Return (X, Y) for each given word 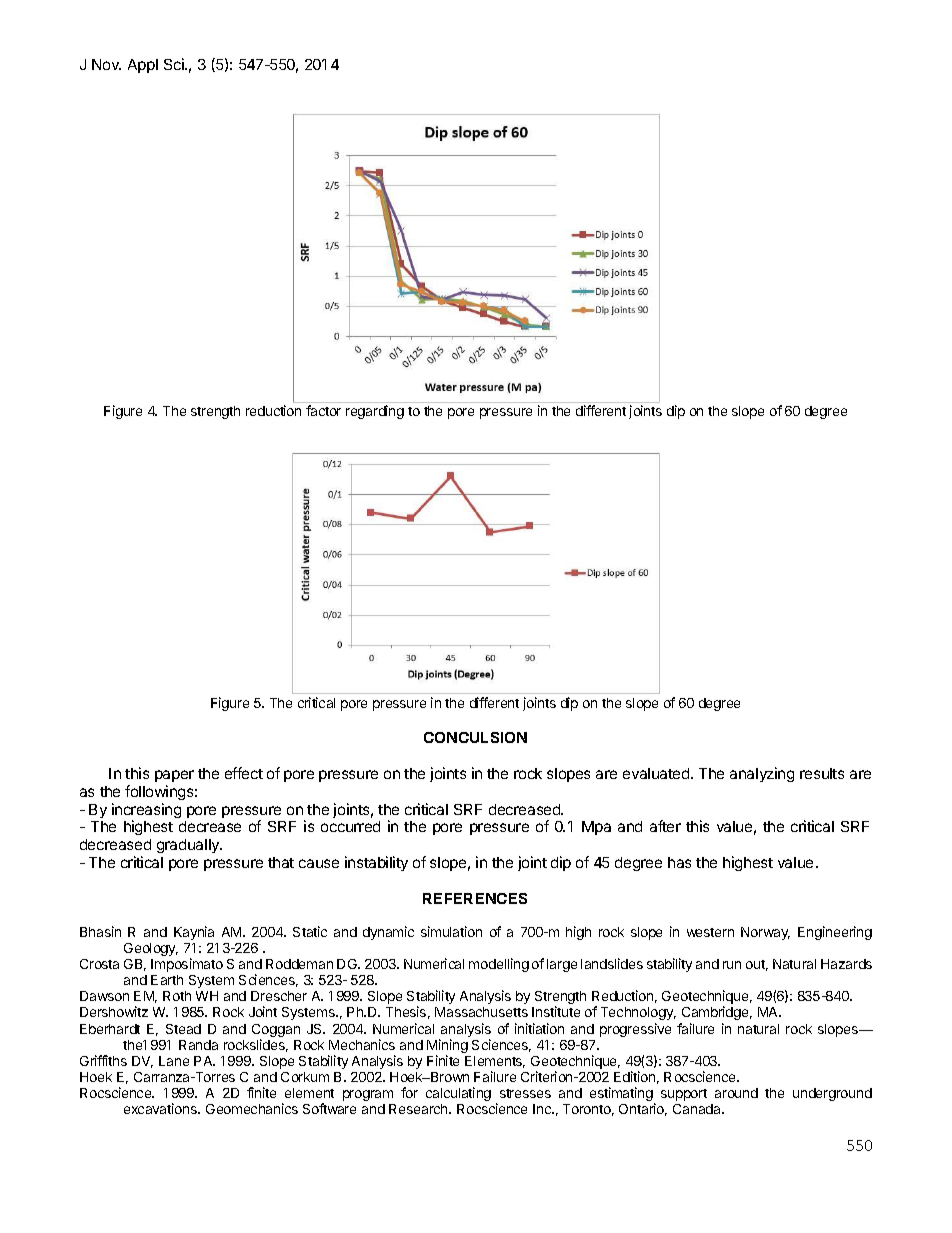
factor (323, 410)
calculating (458, 1094)
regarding (375, 412)
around (736, 1093)
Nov (106, 64)
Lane (174, 1061)
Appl (143, 66)
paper (174, 776)
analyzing (762, 774)
